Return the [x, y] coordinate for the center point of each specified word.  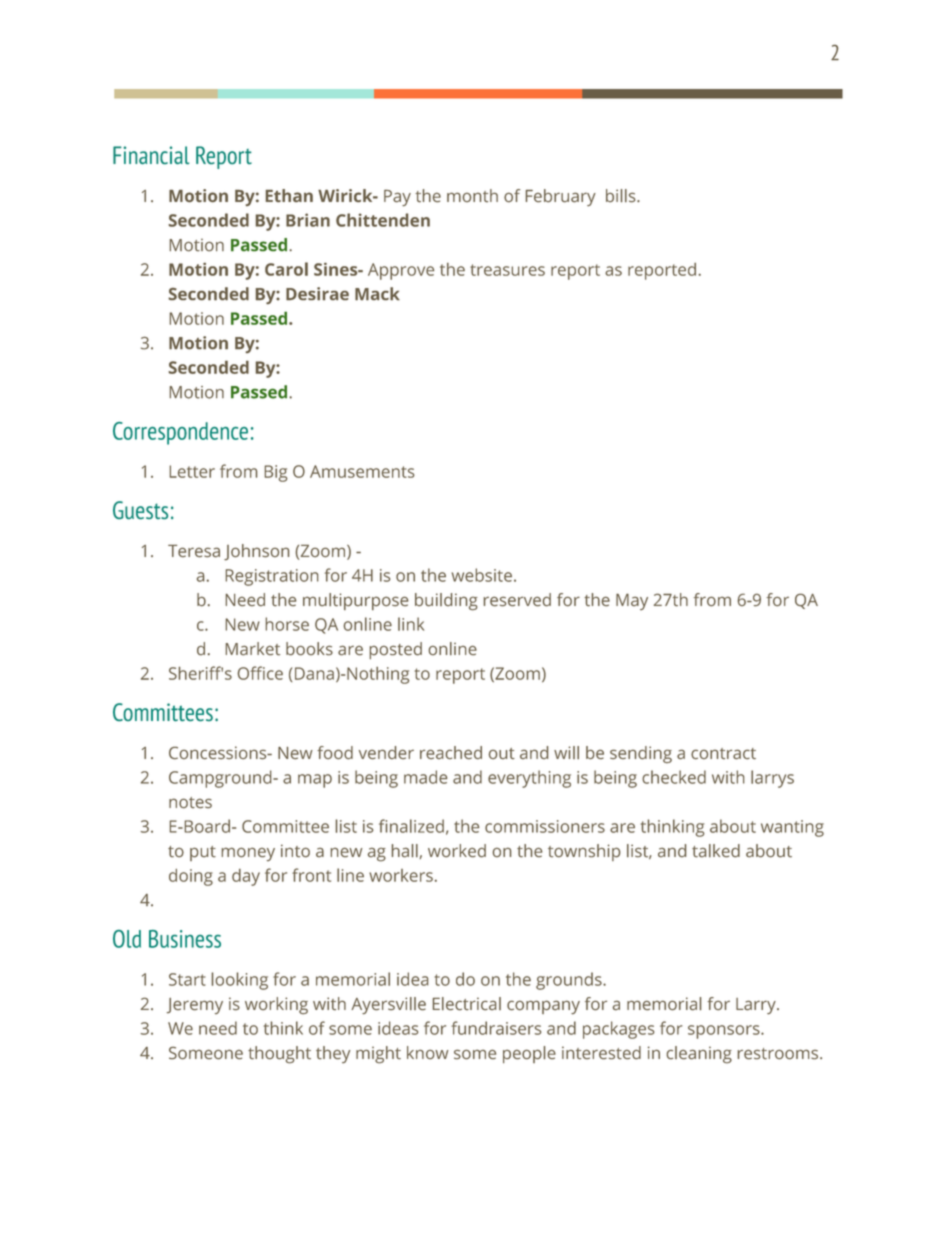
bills [622, 196]
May [632, 601]
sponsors [725, 1032]
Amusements [362, 471]
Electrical [467, 1004]
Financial [151, 155]
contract [723, 754]
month [472, 195]
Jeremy [195, 1006]
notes [190, 802]
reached [451, 752]
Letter [192, 471]
